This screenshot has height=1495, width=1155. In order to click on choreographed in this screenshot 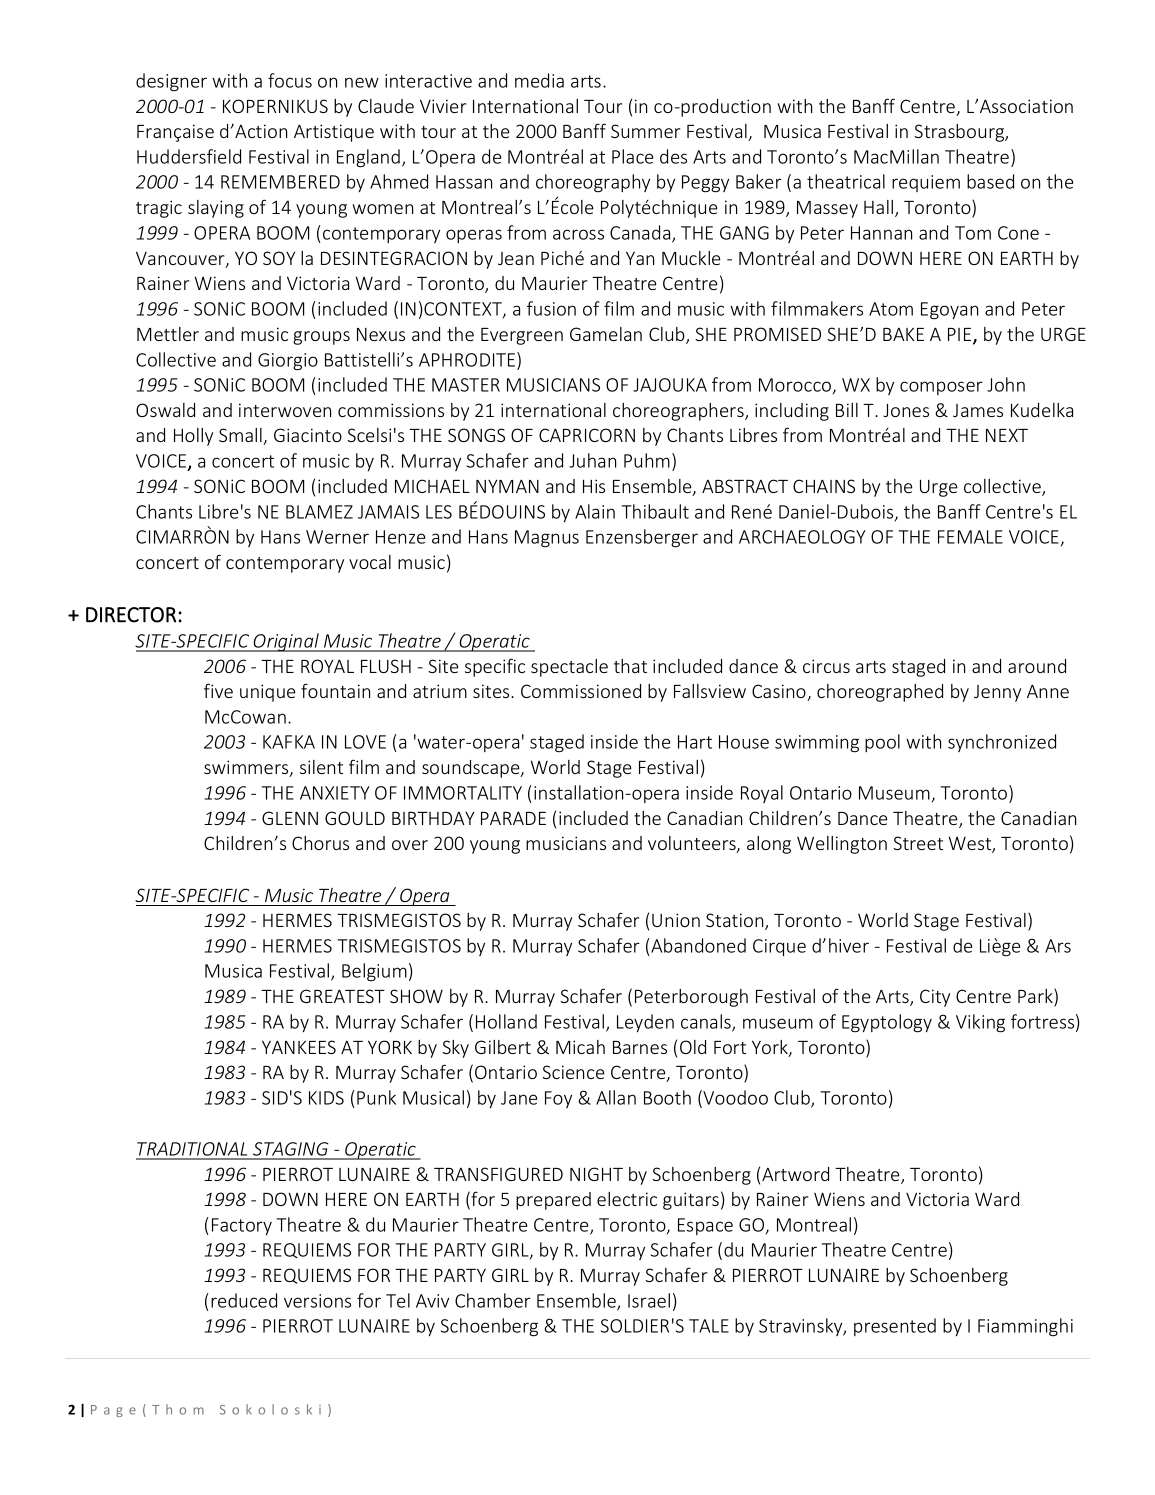, I will do `click(880, 693)`.
